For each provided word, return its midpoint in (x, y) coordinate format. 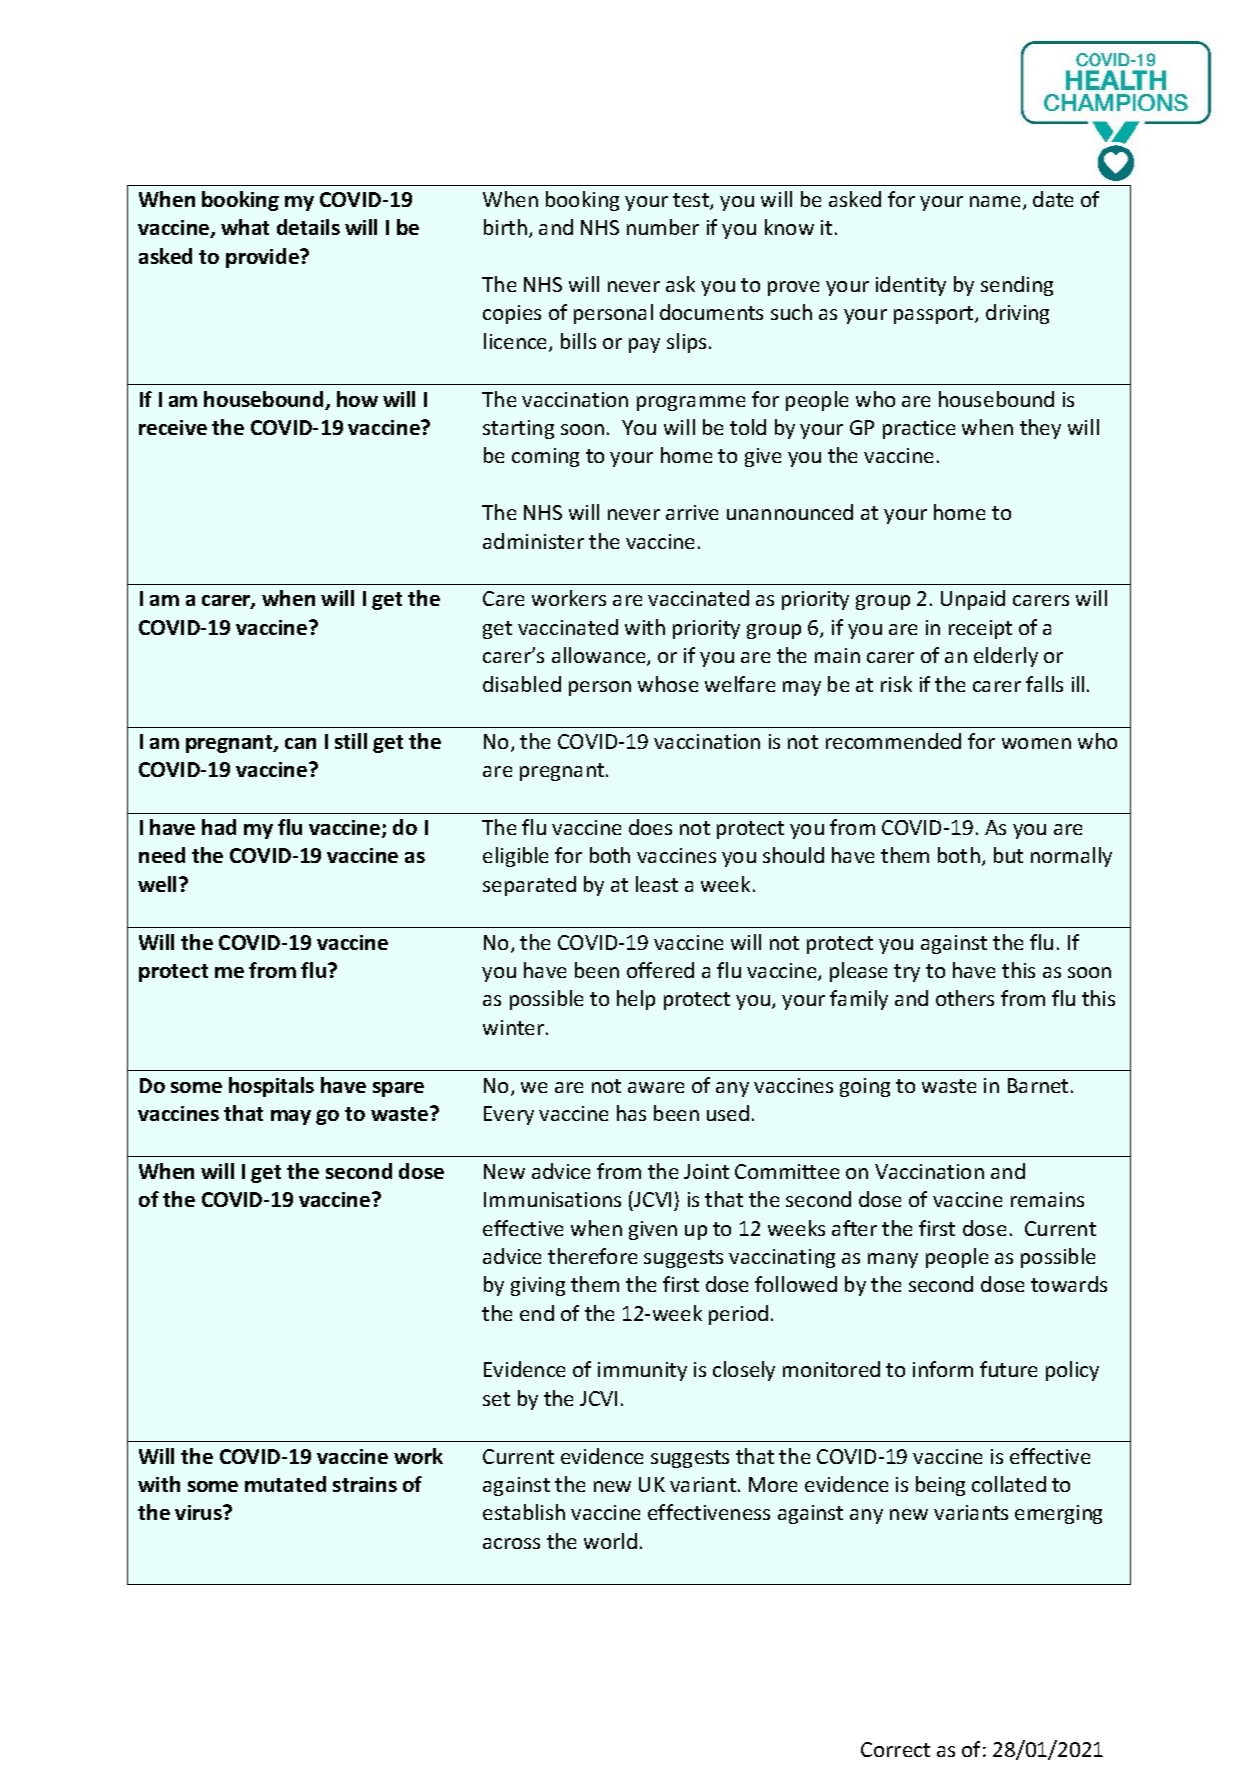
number (663, 227)
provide (263, 258)
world (610, 1541)
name (997, 203)
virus (199, 1512)
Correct (895, 1749)
